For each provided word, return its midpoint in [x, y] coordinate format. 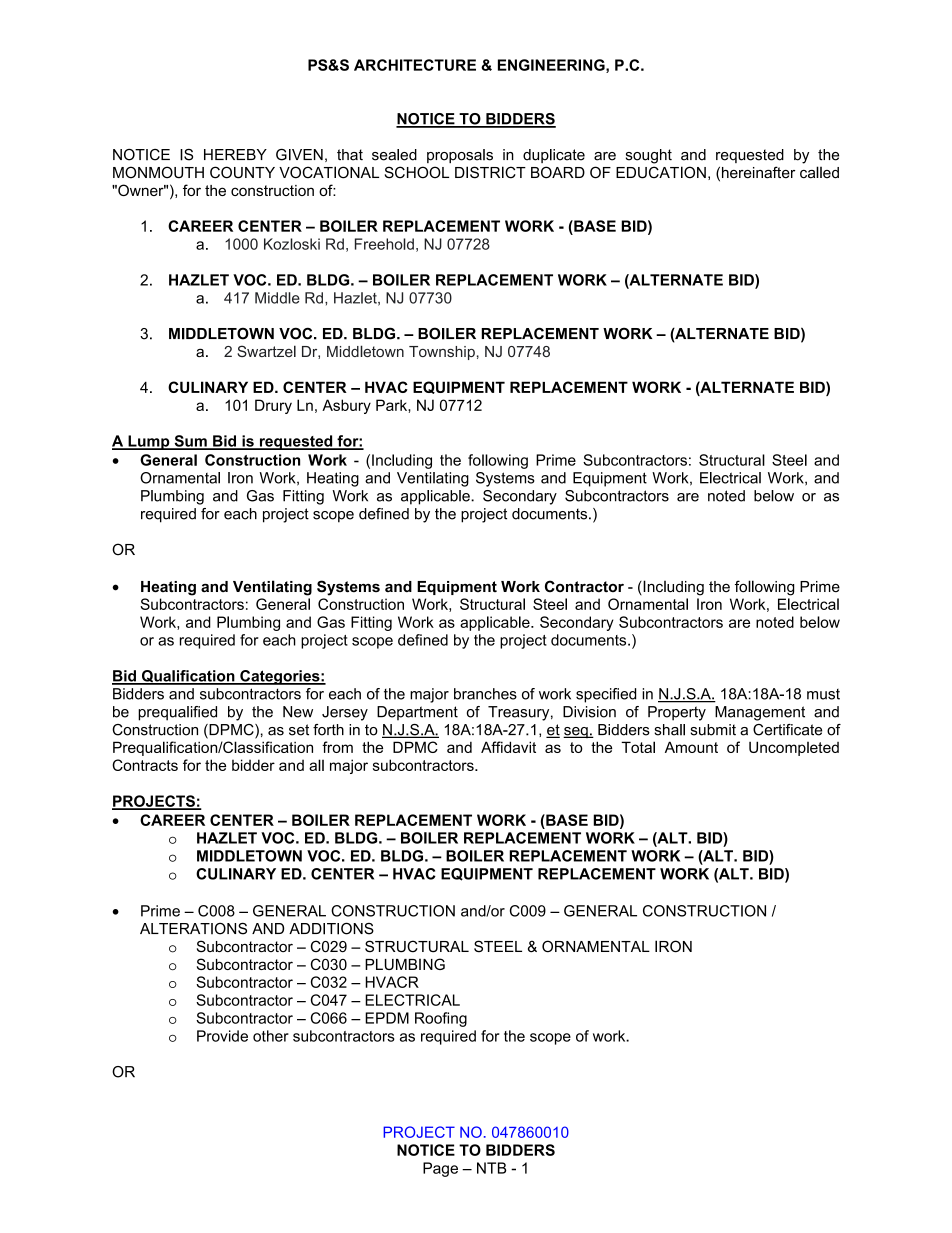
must [823, 694]
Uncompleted [794, 748]
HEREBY [235, 154]
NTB [492, 1168]
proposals [460, 156]
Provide [222, 1036]
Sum [190, 442]
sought [649, 156]
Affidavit [508, 747]
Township [442, 353]
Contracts [145, 765]
